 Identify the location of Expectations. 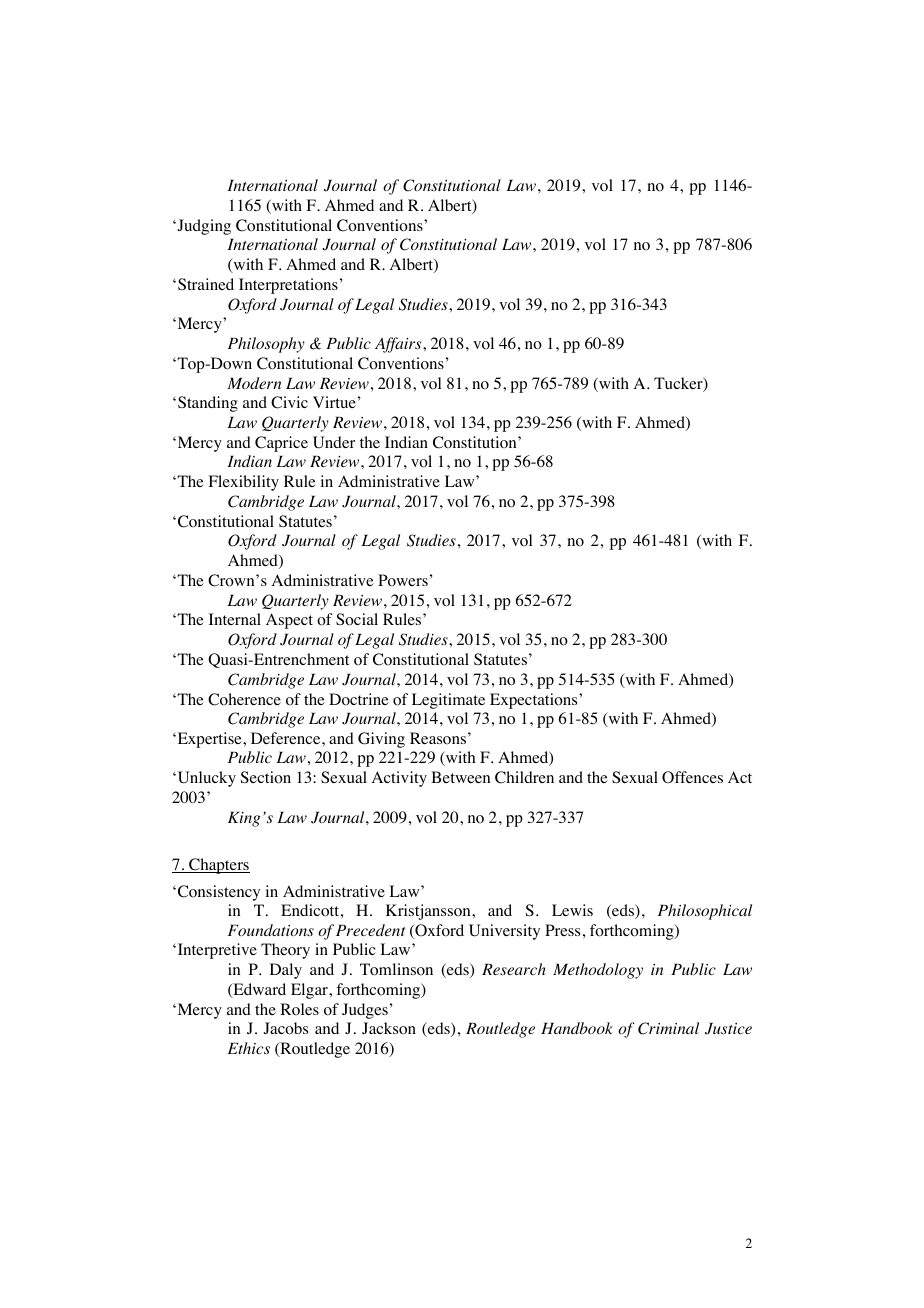
(535, 701).
